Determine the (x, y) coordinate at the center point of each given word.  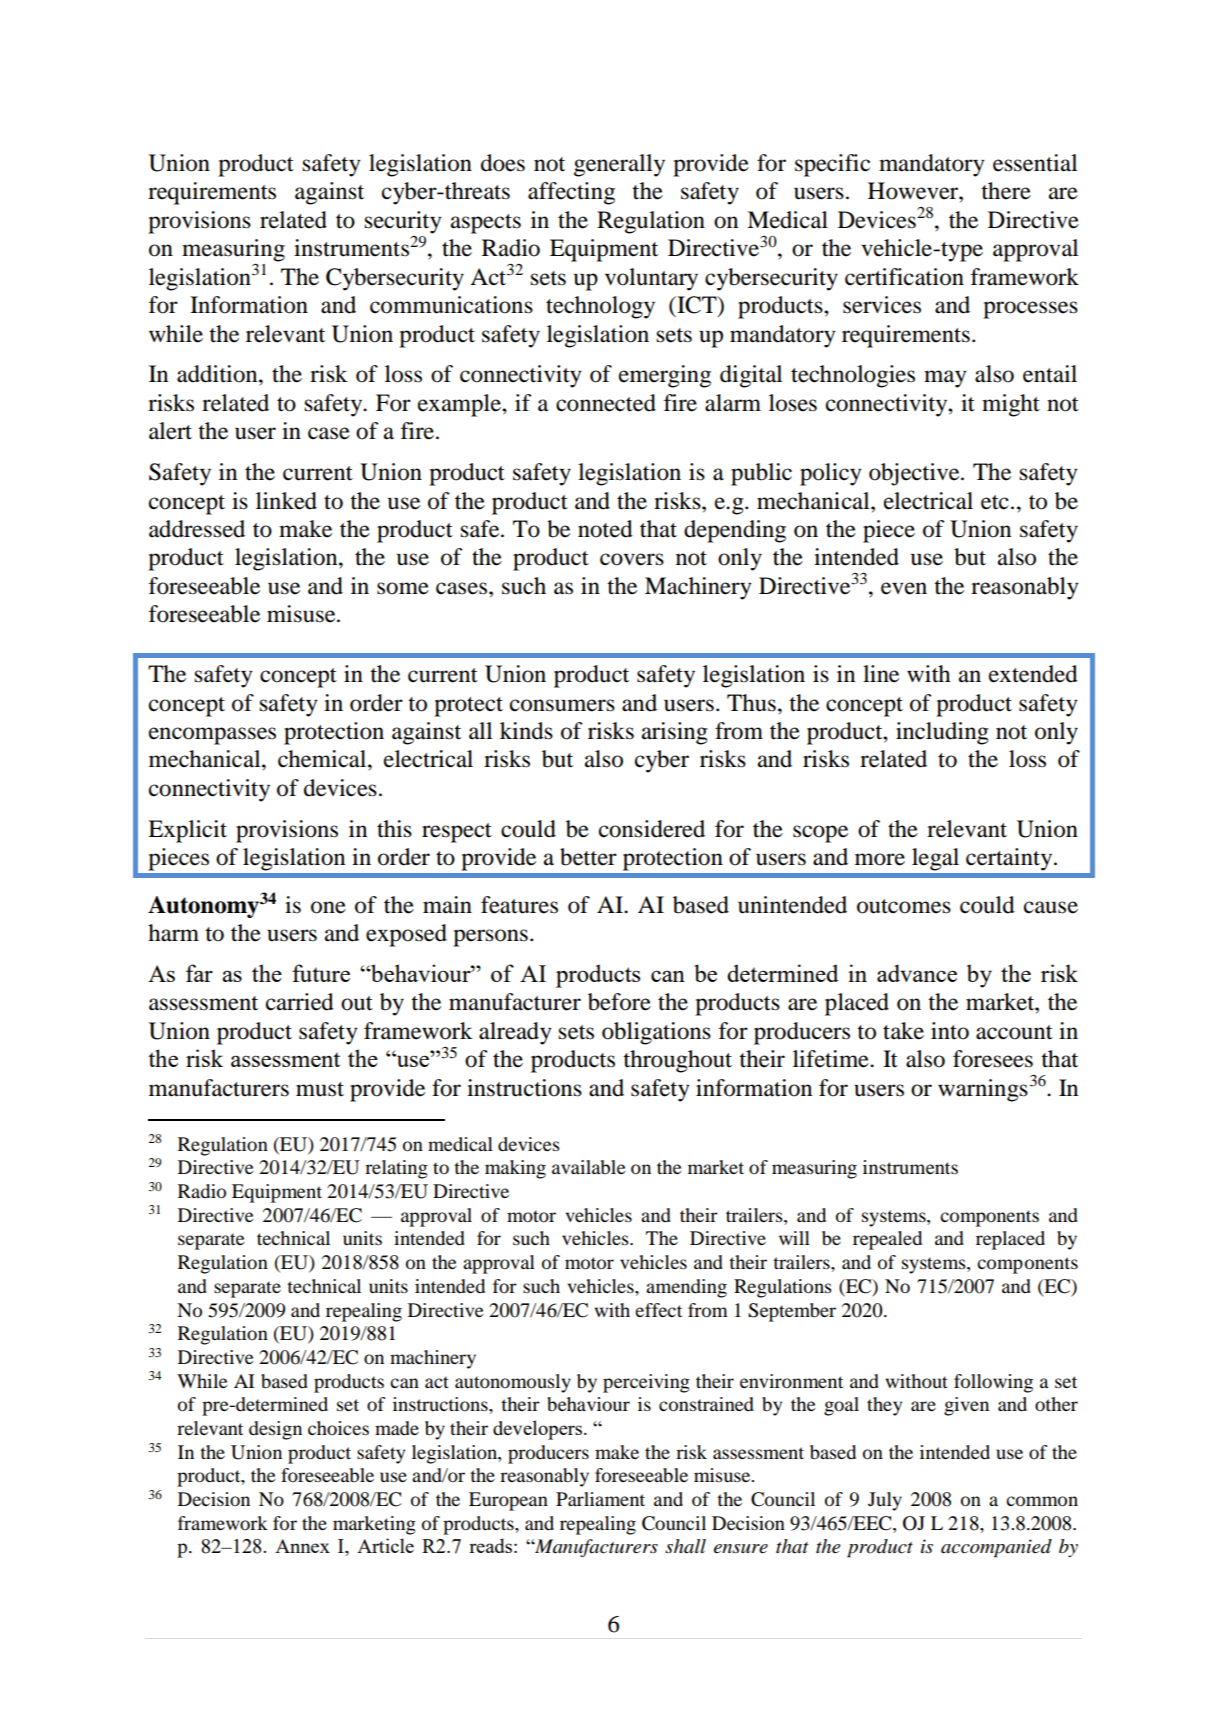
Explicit (187, 831)
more (880, 859)
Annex (302, 1546)
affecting (571, 193)
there (1006, 191)
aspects (486, 224)
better (588, 857)
